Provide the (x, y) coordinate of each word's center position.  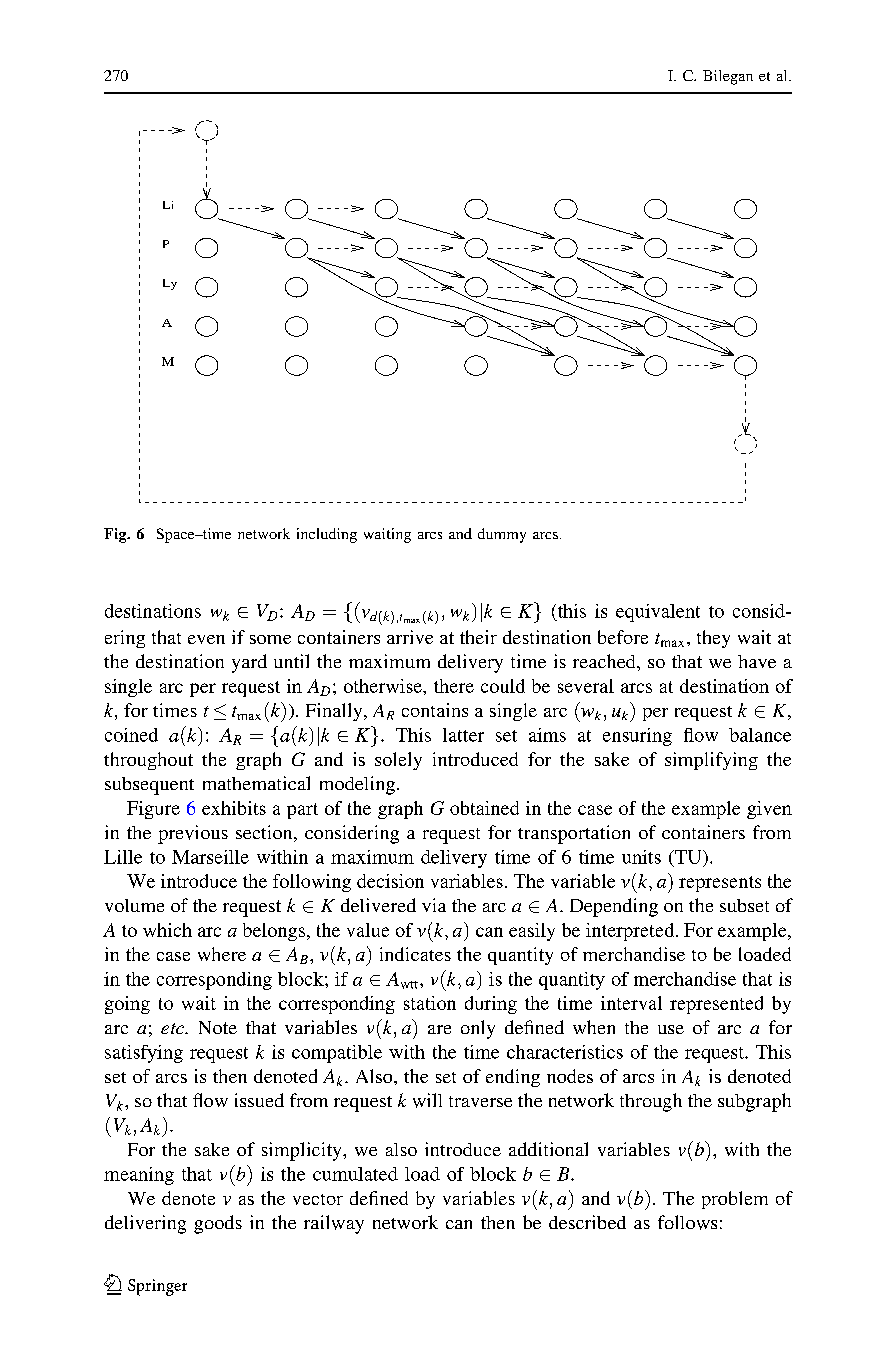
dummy (502, 535)
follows (687, 1222)
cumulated (355, 1174)
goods (218, 1224)
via (434, 905)
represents (720, 884)
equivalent (658, 613)
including (327, 535)
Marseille (210, 857)
